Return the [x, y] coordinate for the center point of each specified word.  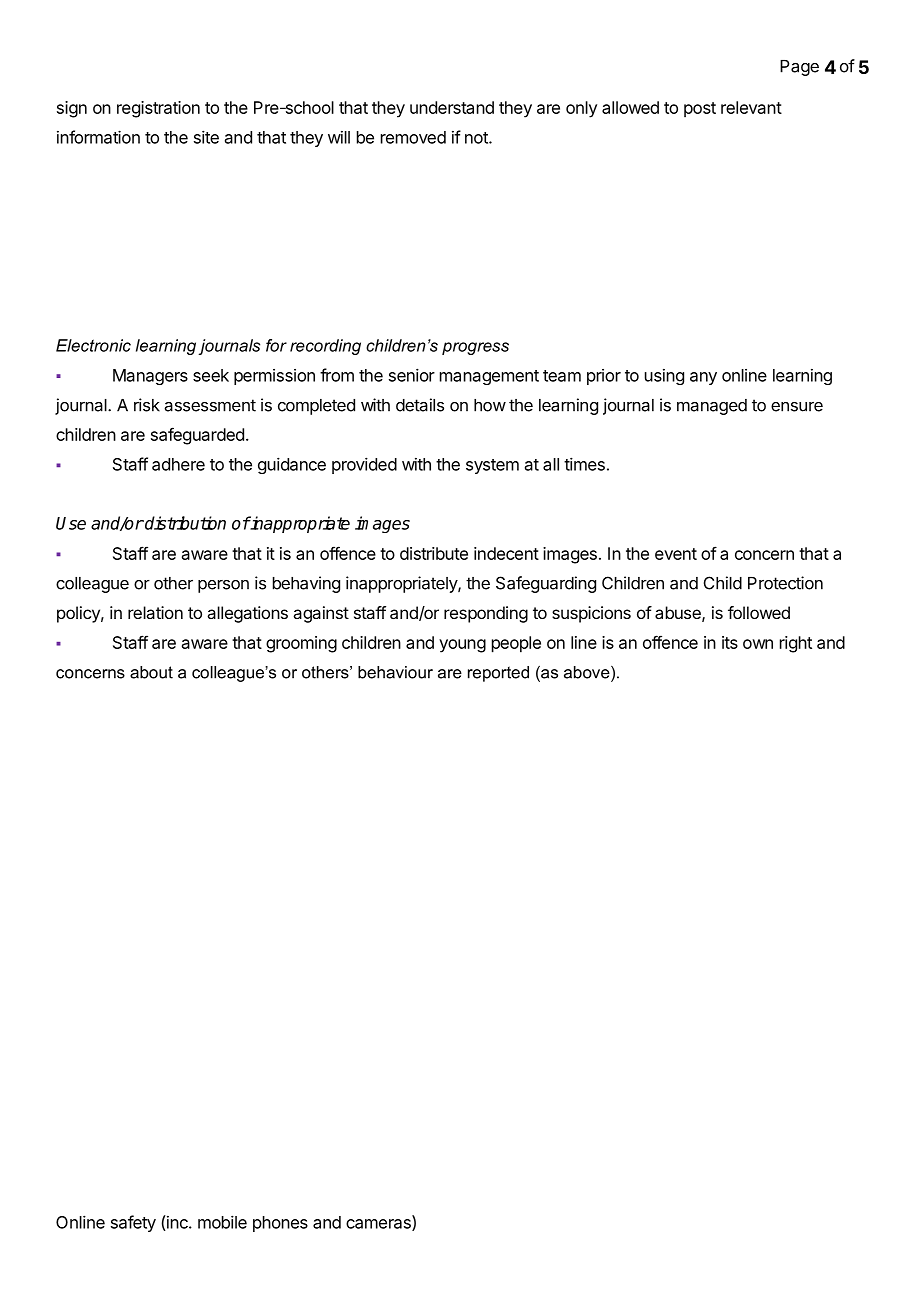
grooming [301, 644]
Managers [150, 377]
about [151, 672]
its [730, 642]
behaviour [395, 672]
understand [452, 107]
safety [133, 1223]
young [462, 646]
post [700, 109]
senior [412, 375]
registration [158, 109]
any [703, 378]
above [588, 673]
